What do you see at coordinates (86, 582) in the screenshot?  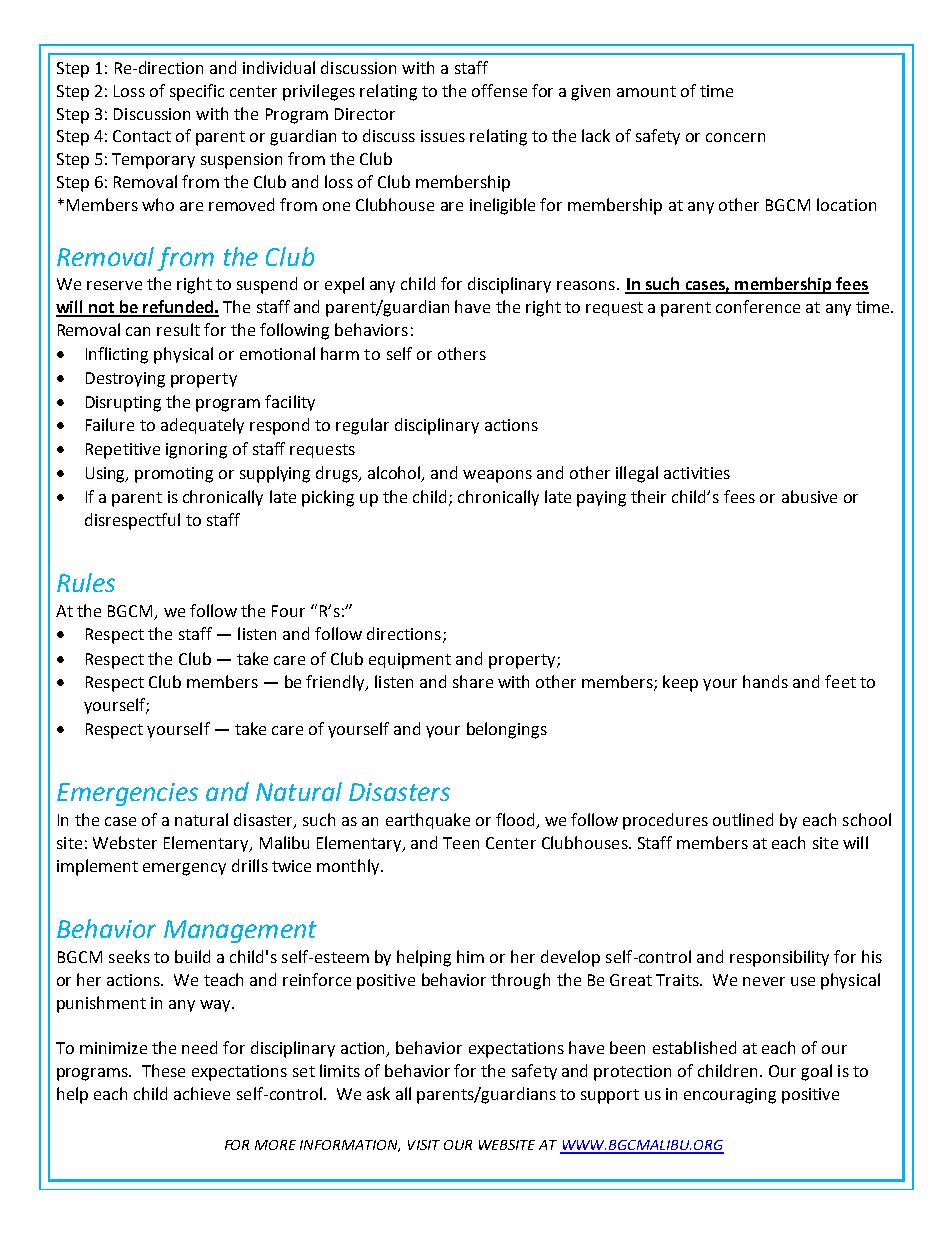 I see `Rules` at bounding box center [86, 582].
